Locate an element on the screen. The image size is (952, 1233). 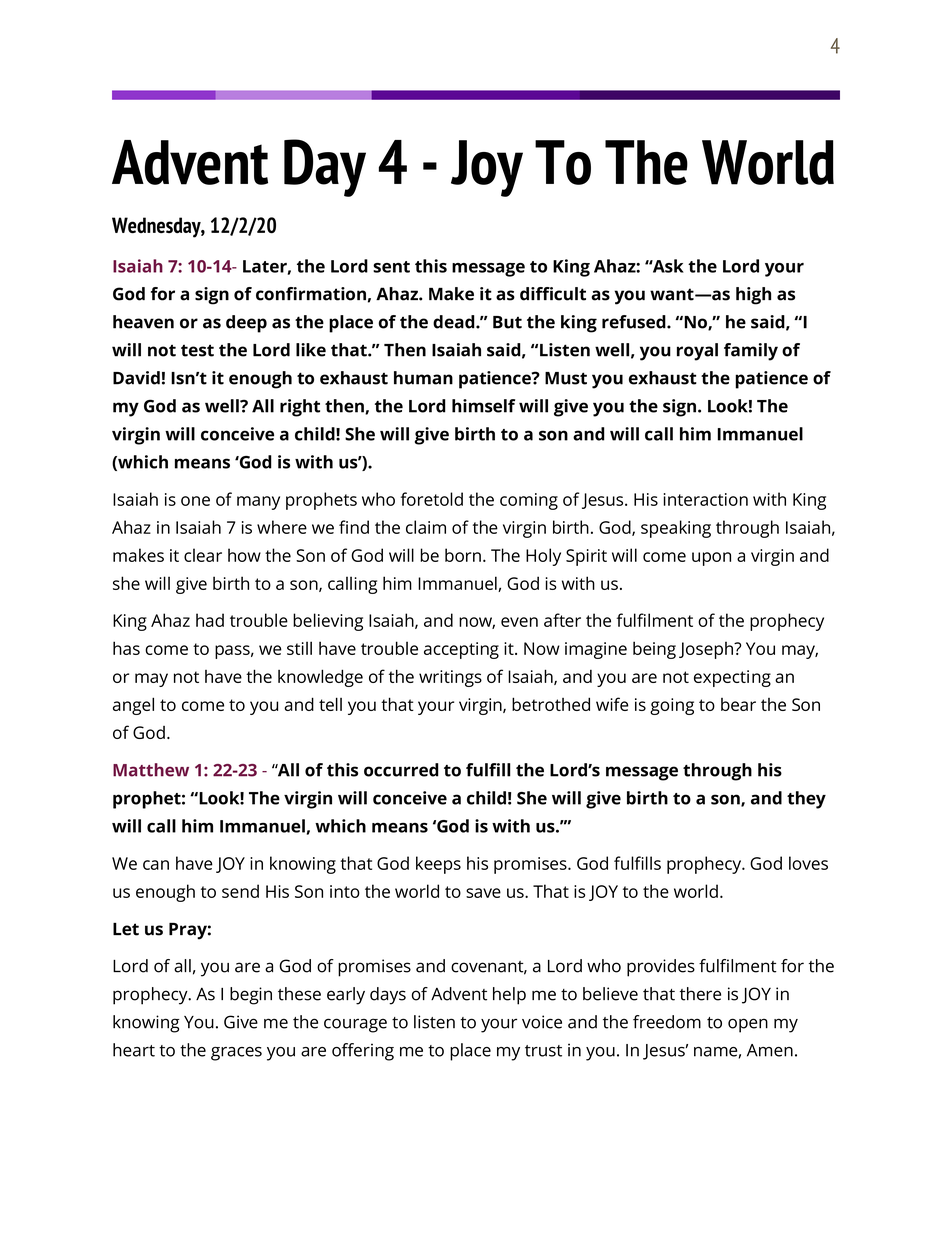
Matthew is located at coordinates (151, 770).
